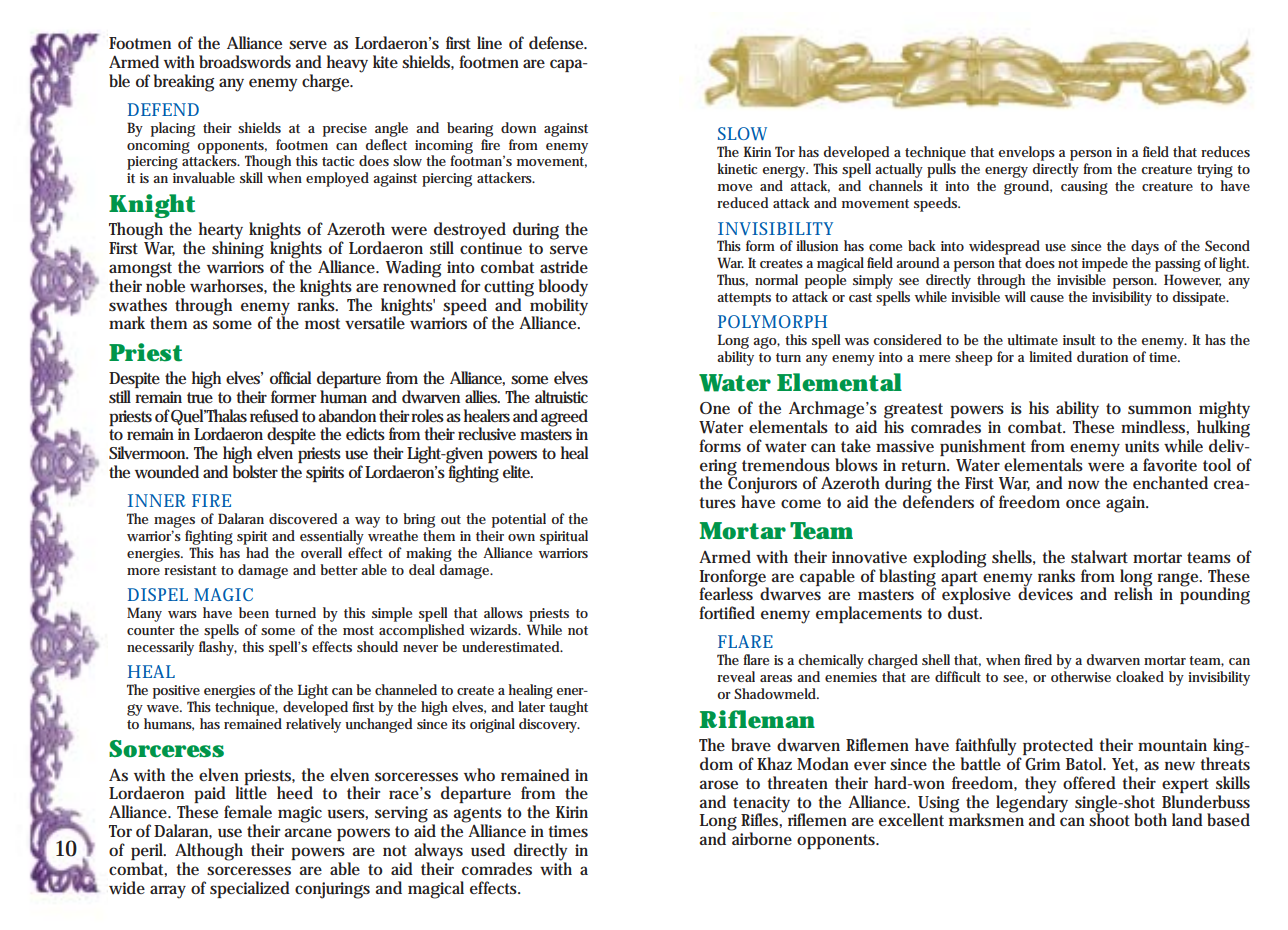 This screenshot has width=1288, height=930. What do you see at coordinates (1142, 446) in the screenshot?
I see `units` at bounding box center [1142, 446].
